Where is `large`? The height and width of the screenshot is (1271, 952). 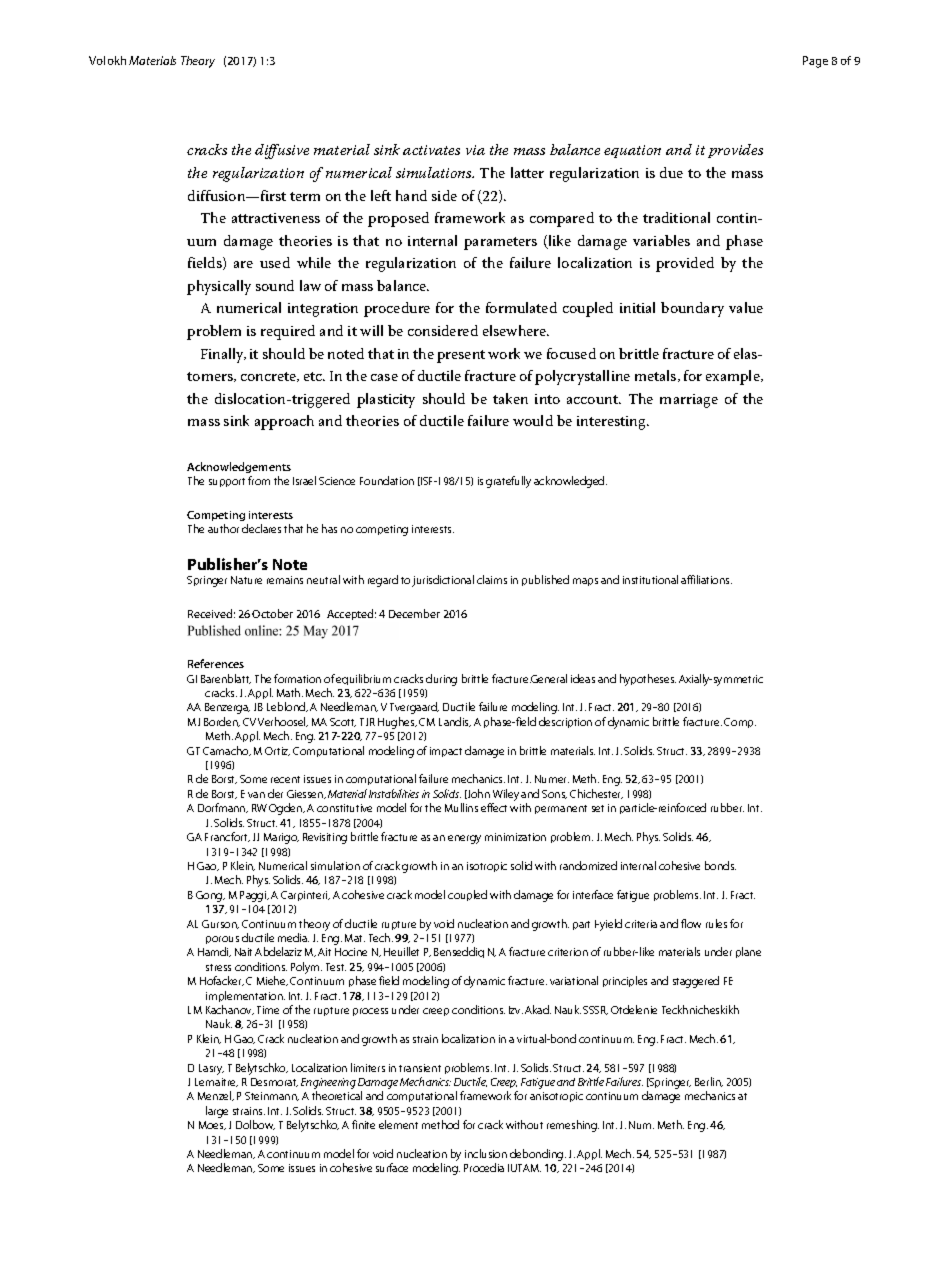 large is located at coordinates (217, 1112).
